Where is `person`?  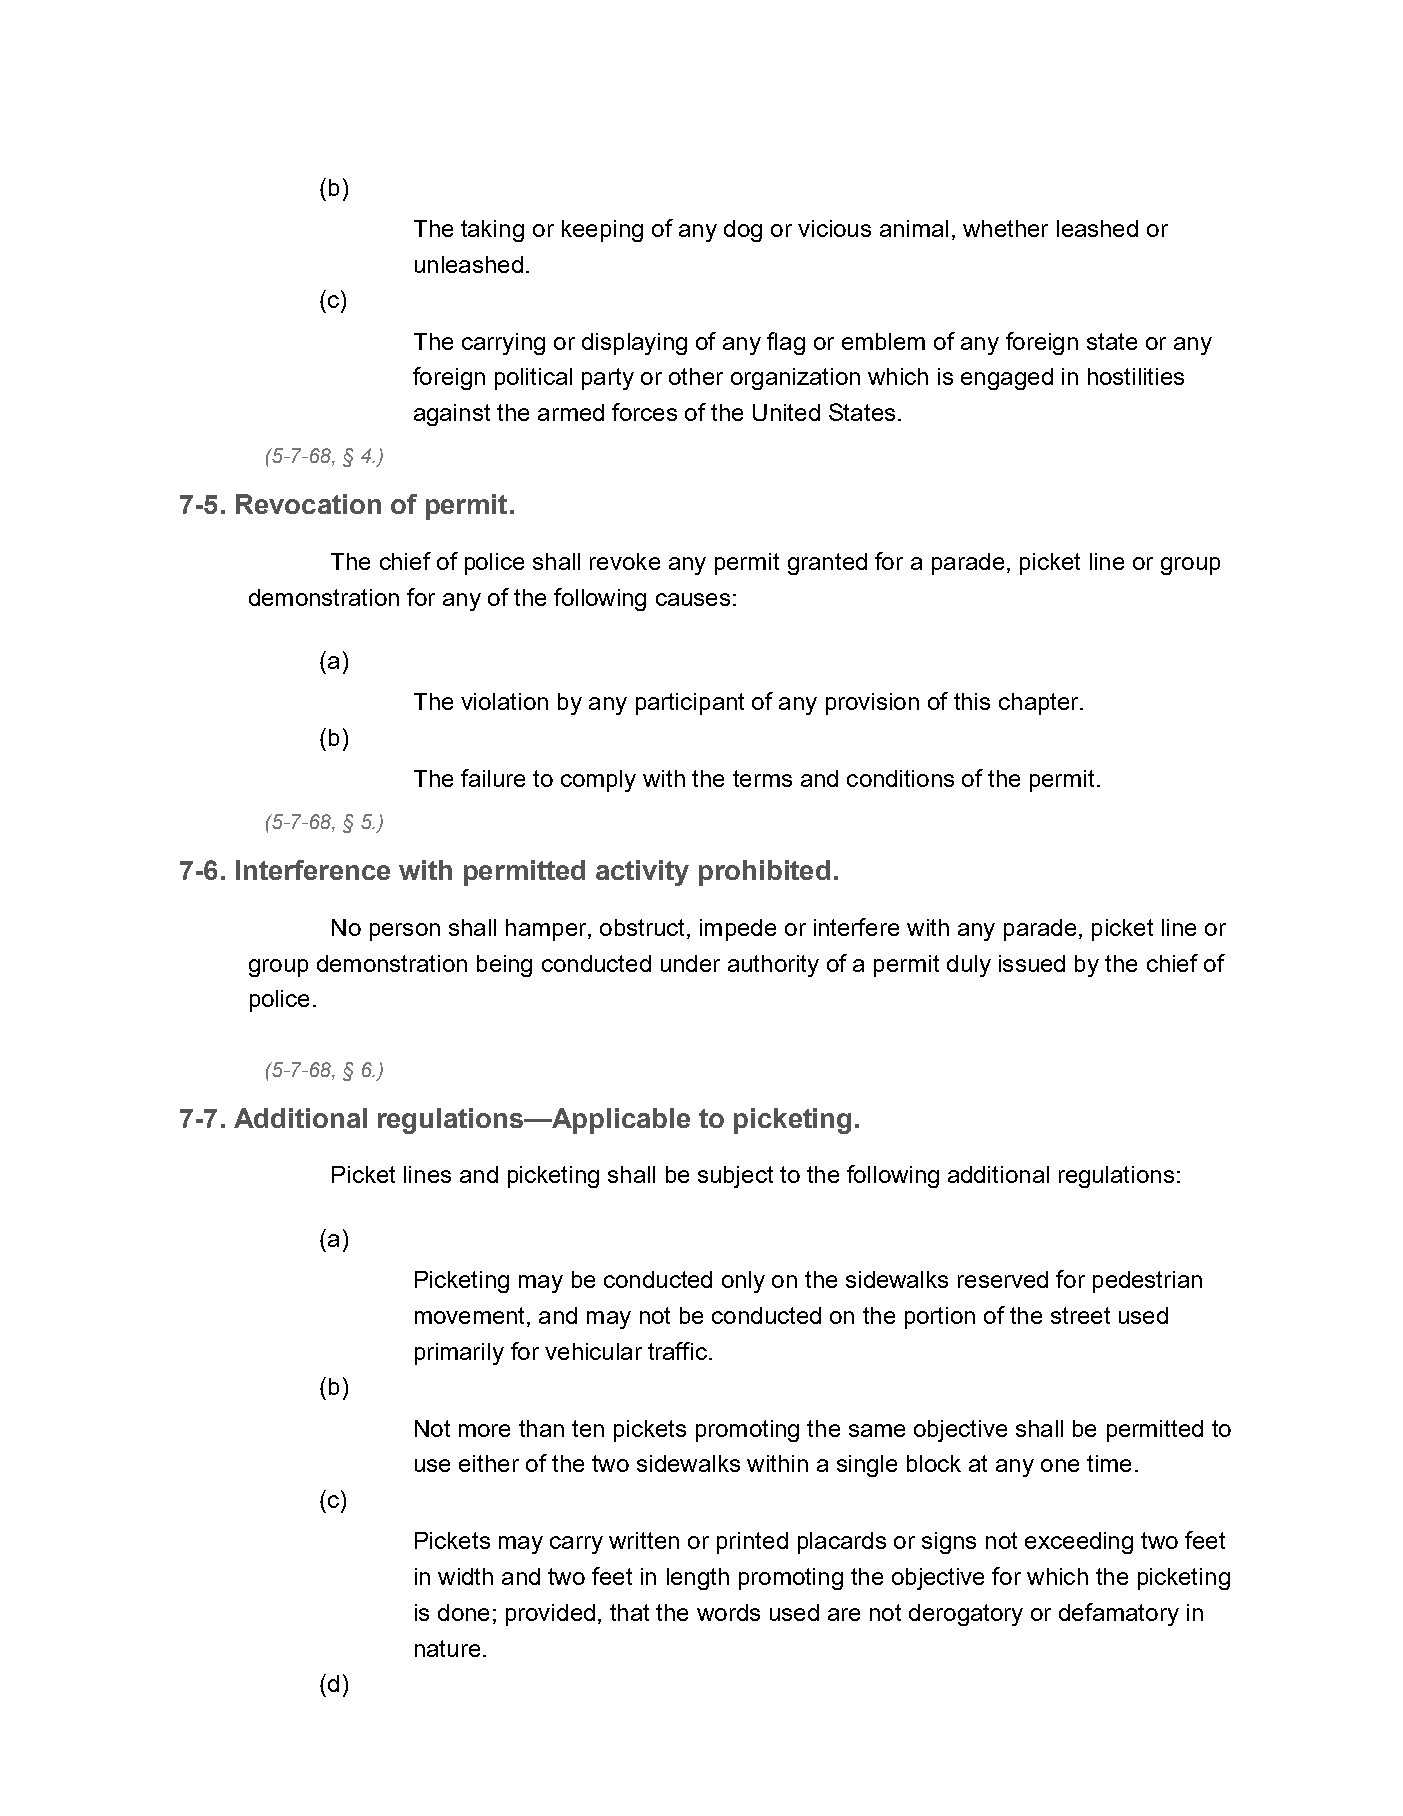 person is located at coordinates (405, 932).
